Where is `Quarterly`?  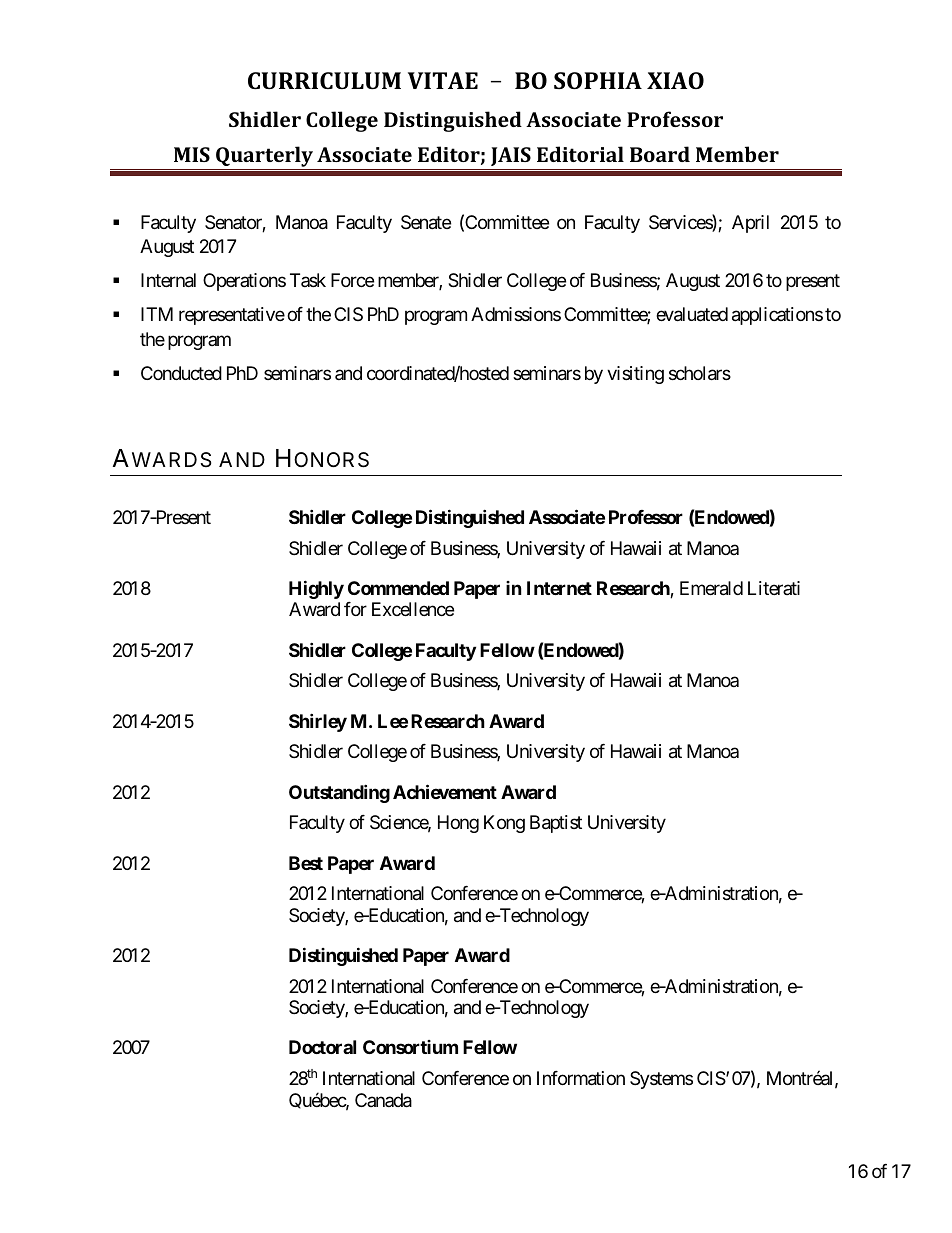 Quarterly is located at coordinates (264, 158).
